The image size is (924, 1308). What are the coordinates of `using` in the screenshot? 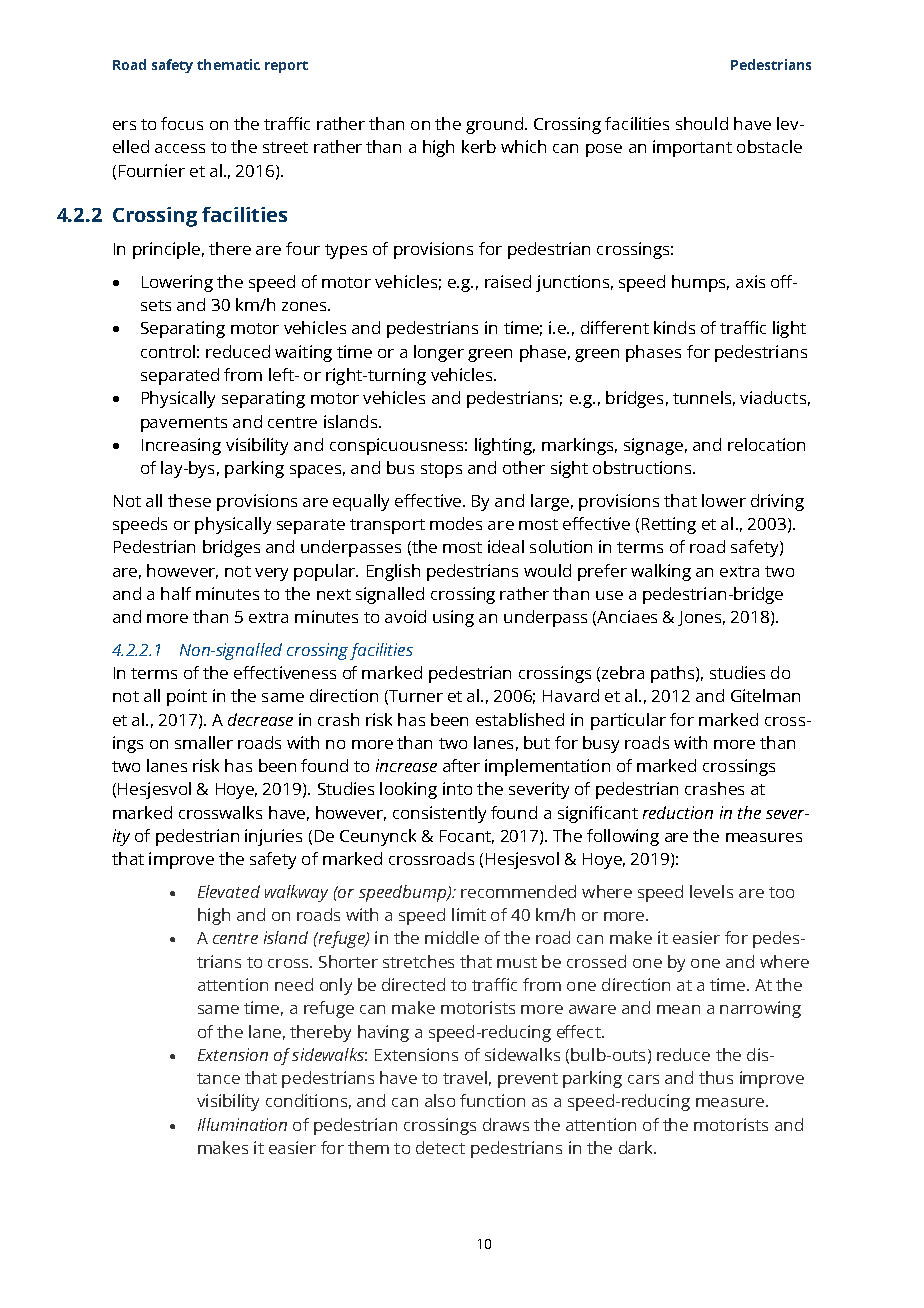 It's located at (453, 618).
